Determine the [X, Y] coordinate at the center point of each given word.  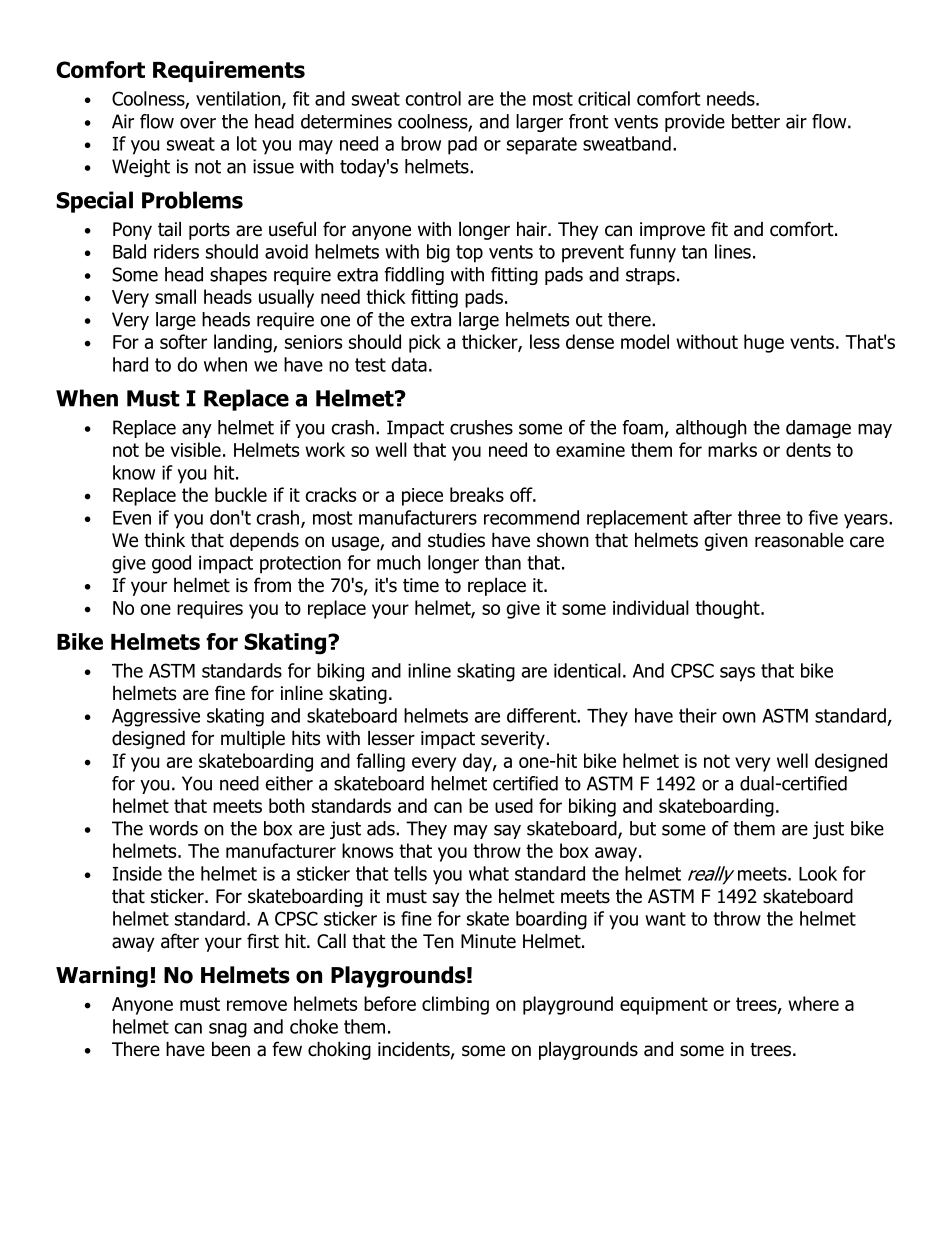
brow [421, 143]
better [756, 121]
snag [228, 1030]
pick [425, 343]
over [198, 123]
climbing [455, 1005]
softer [183, 341]
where [813, 1003]
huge [764, 343]
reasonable [799, 540]
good [171, 564]
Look [818, 873]
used [514, 805]
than [503, 562]
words [173, 828]
